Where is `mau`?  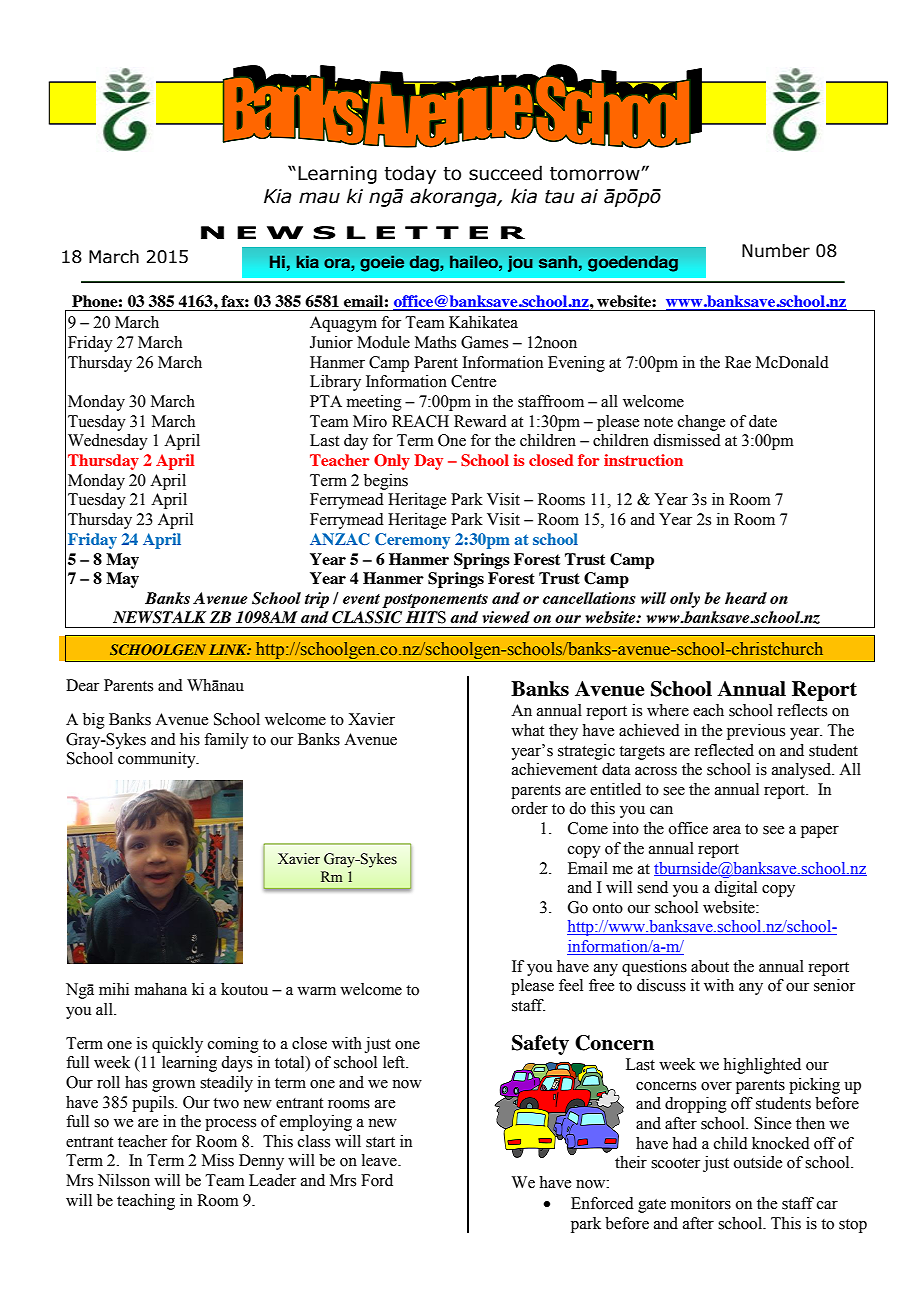 mau is located at coordinates (319, 198).
